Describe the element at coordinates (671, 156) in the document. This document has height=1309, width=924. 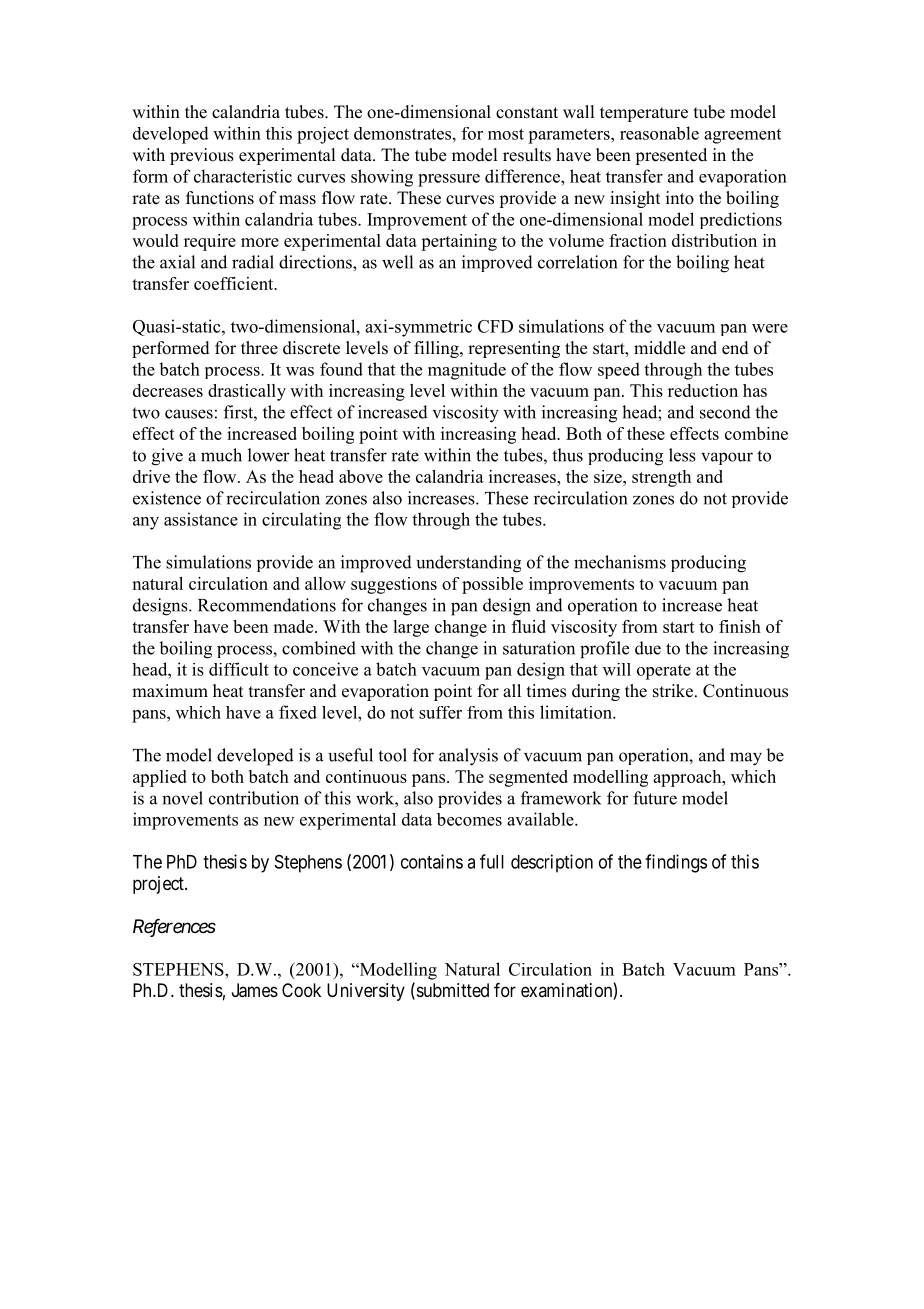
I see `presented` at that location.
